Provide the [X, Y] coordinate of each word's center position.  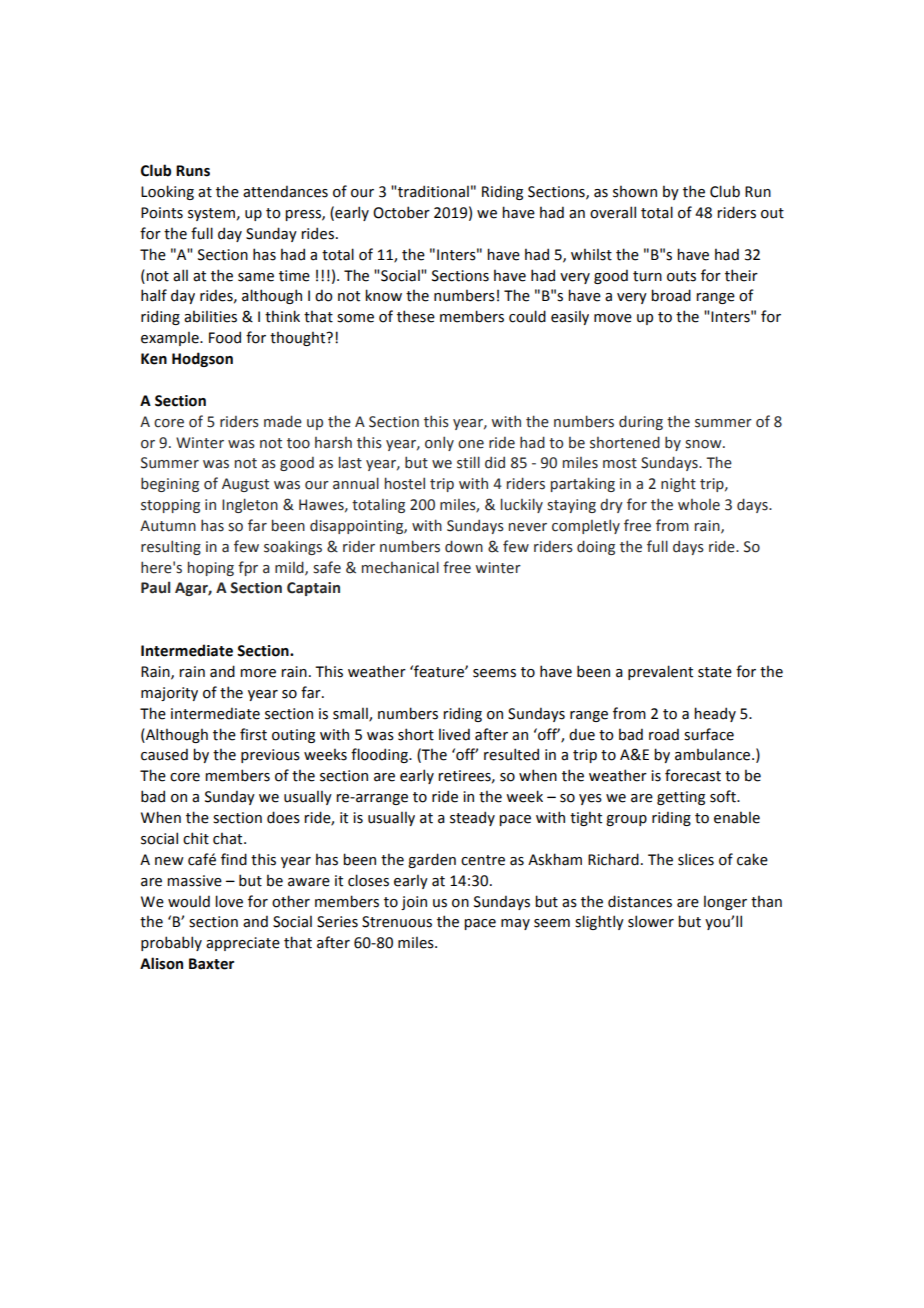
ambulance [714, 754]
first [253, 734]
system [211, 214]
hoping [211, 568]
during [641, 422]
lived [454, 734]
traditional [433, 191]
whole [699, 505]
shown [635, 191]
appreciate [243, 944]
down [464, 546]
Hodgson [202, 359]
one [471, 444]
